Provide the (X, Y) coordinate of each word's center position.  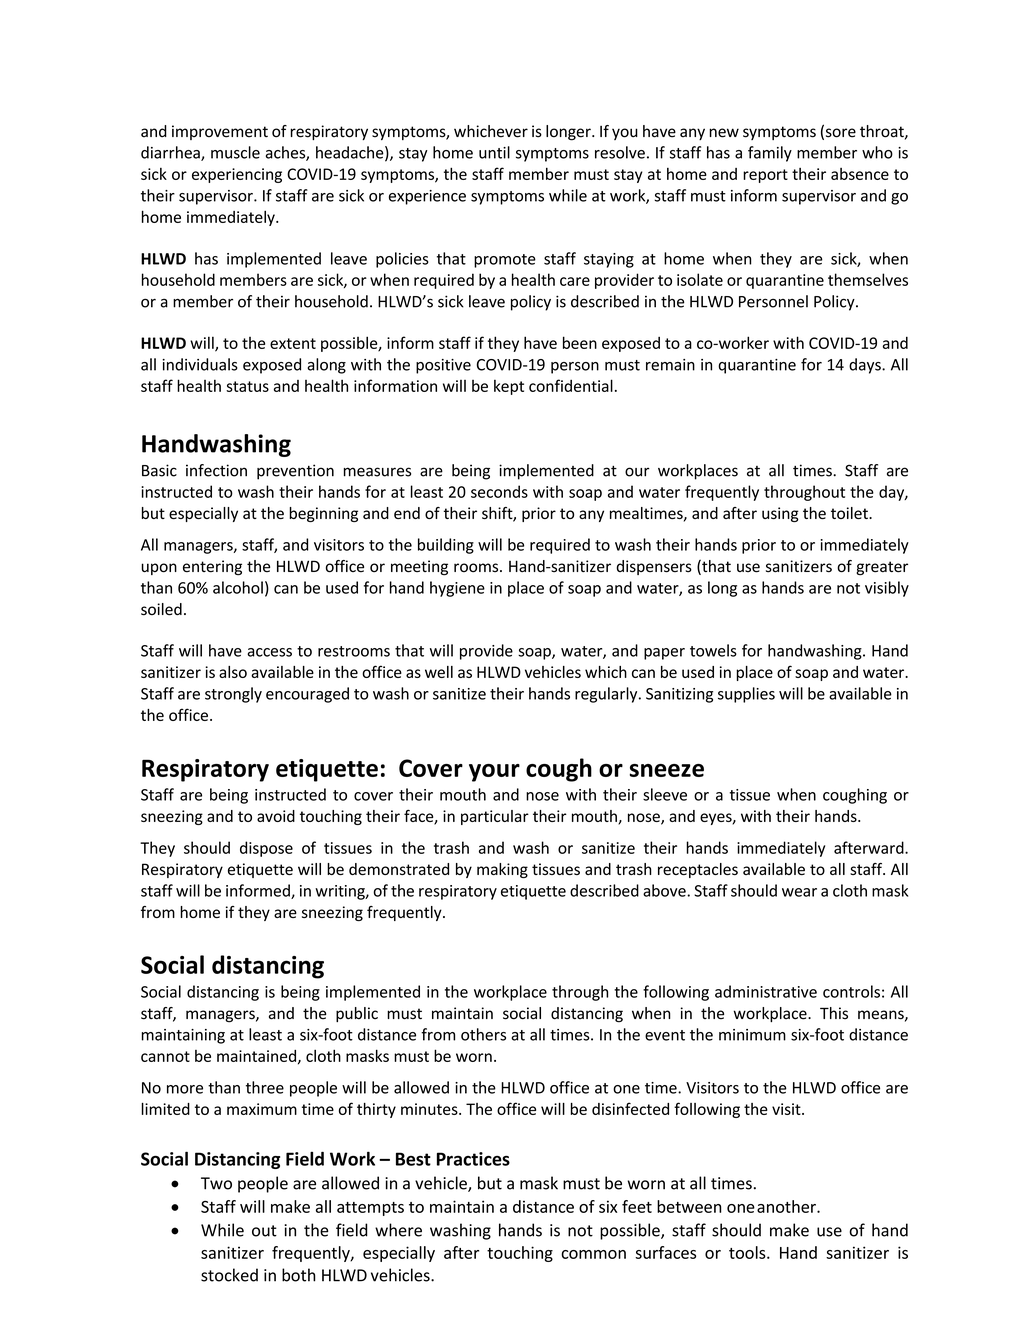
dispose (266, 849)
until (494, 152)
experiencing (237, 175)
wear (799, 892)
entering (212, 568)
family (770, 154)
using (780, 514)
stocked (229, 1275)
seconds (499, 491)
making (502, 870)
